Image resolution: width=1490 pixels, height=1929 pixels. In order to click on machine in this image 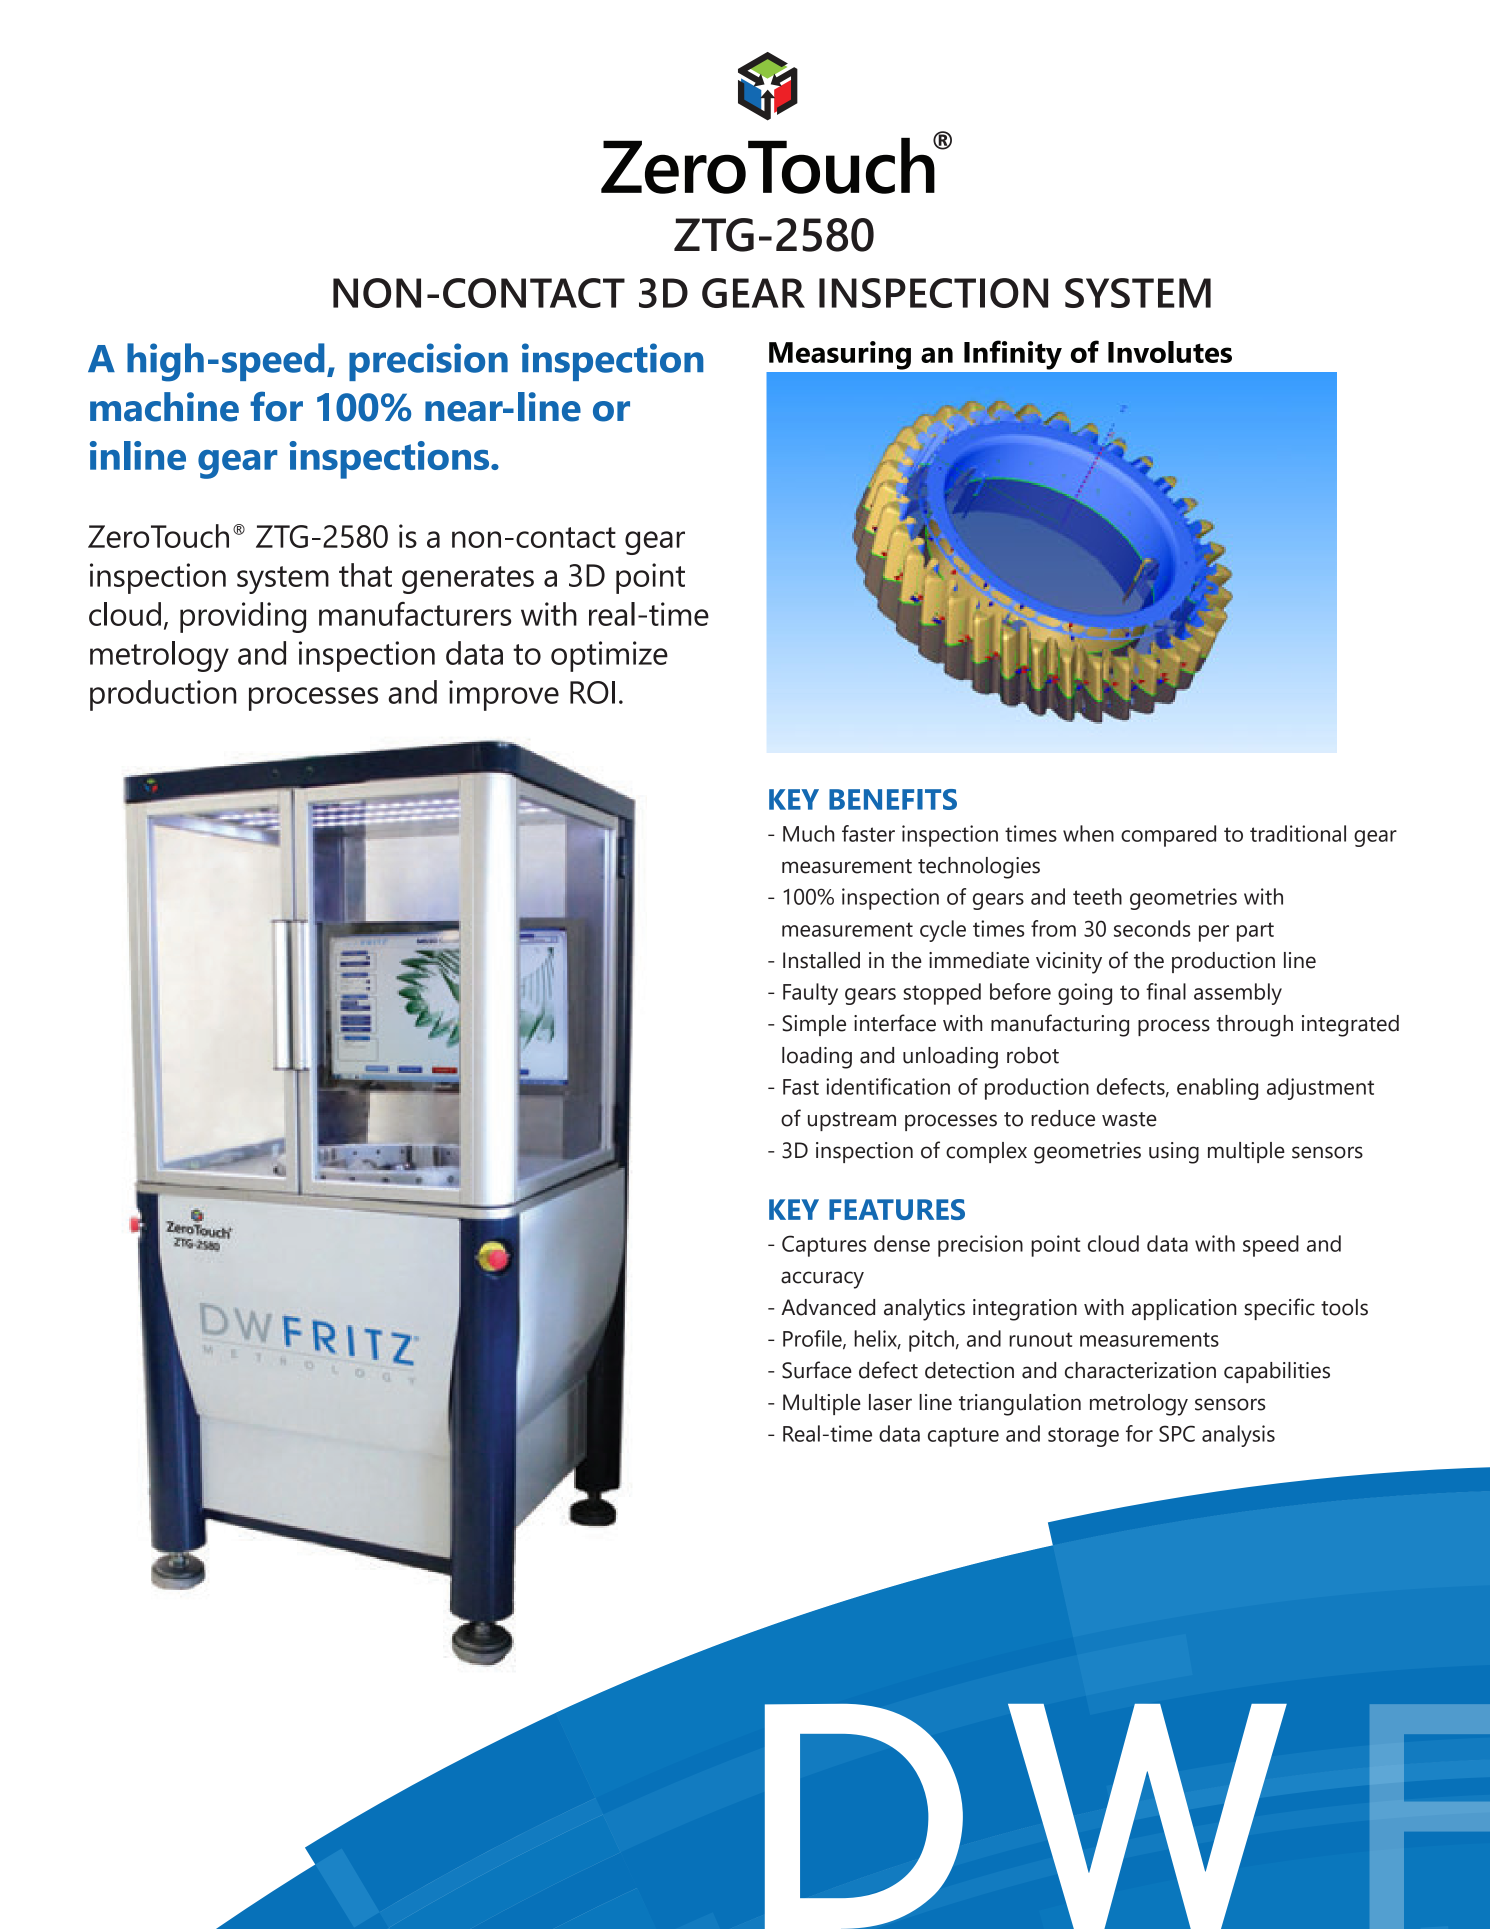, I will do `click(164, 407)`.
